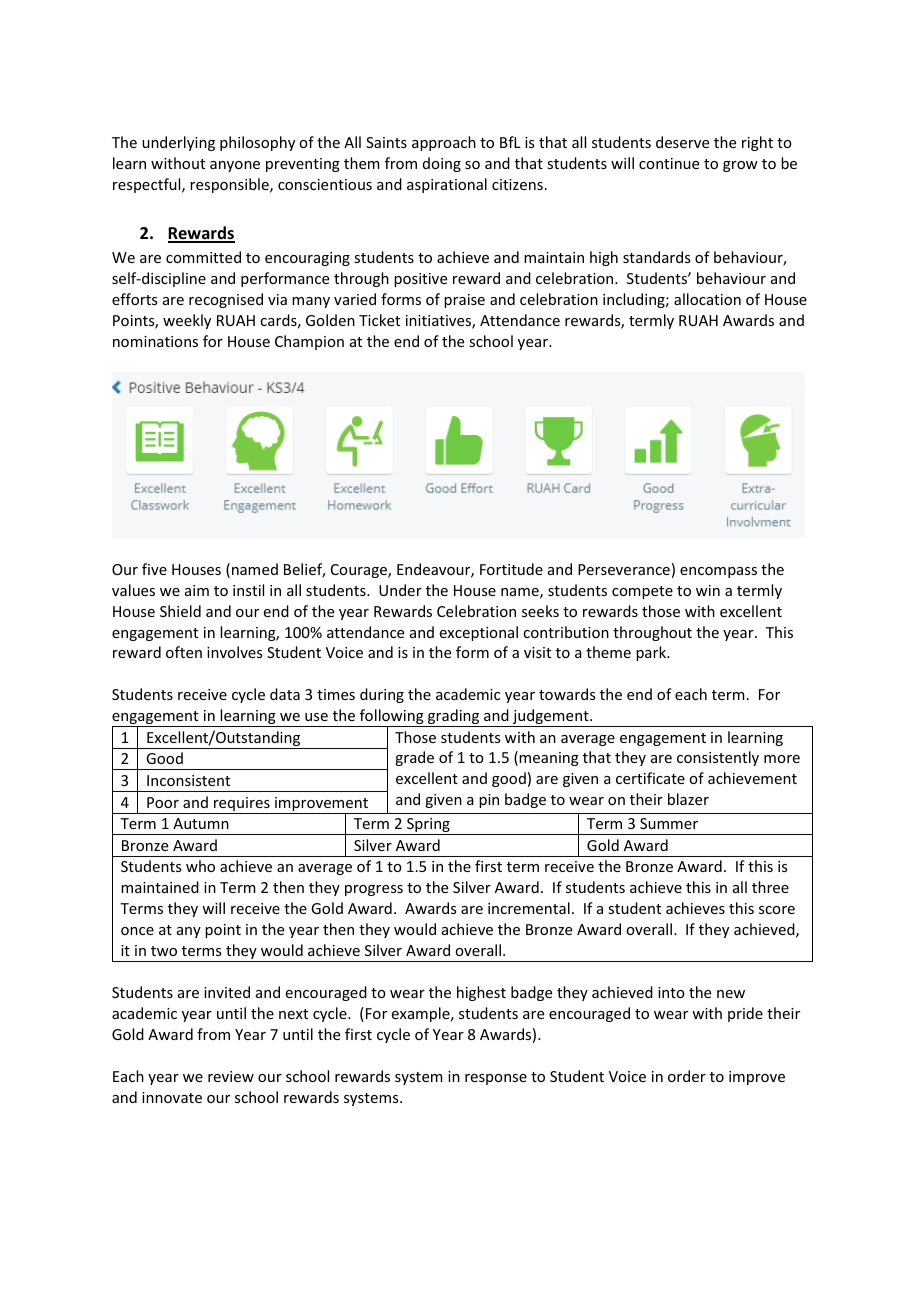  What do you see at coordinates (285, 694) in the screenshot?
I see `data` at bounding box center [285, 694].
